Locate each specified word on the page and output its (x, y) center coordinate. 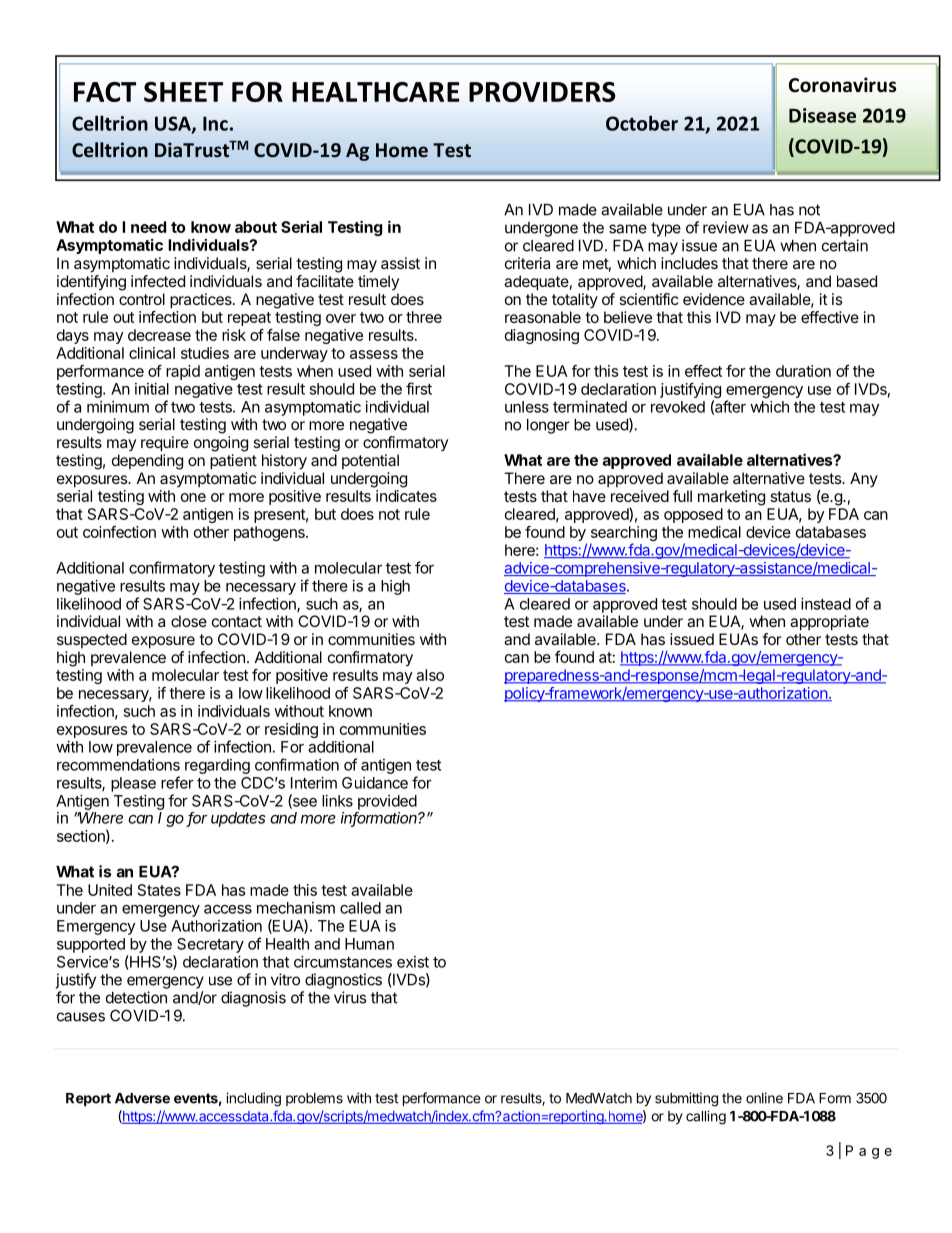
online (764, 1098)
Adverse (142, 1098)
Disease (822, 115)
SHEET (183, 92)
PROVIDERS (542, 92)
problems (314, 1099)
